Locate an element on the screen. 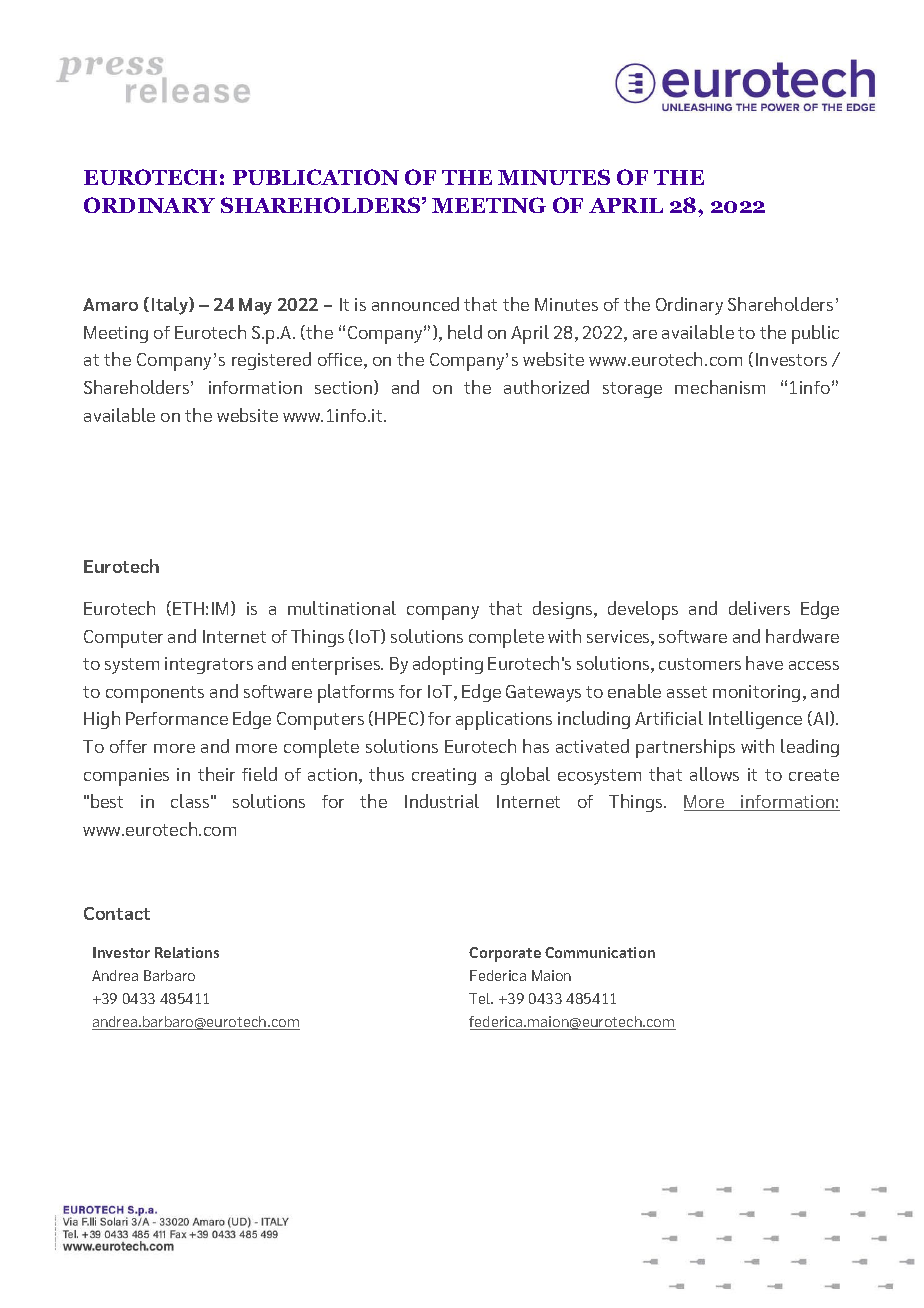  multinational is located at coordinates (342, 608).
